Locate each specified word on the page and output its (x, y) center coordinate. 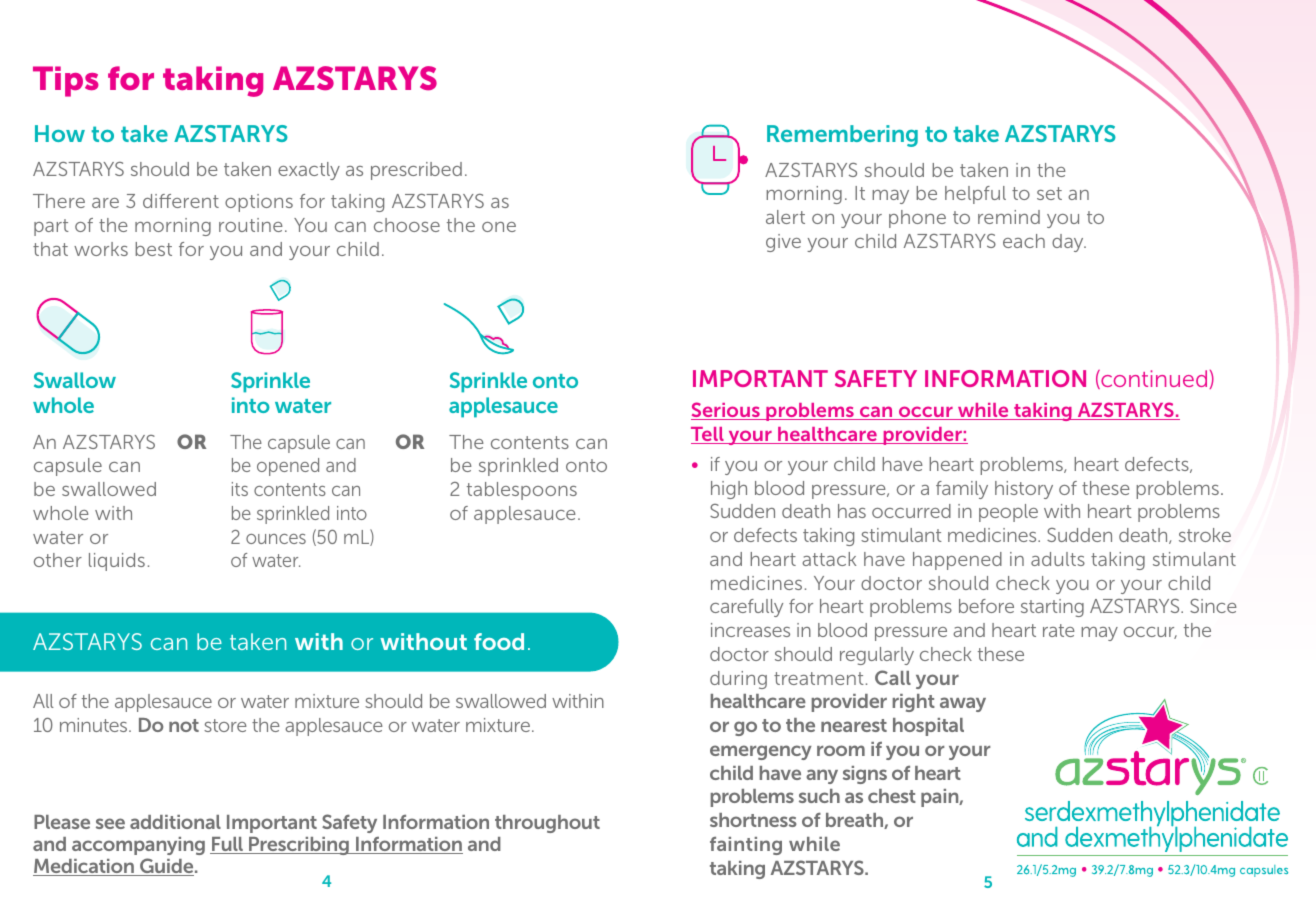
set (1049, 193)
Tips (66, 81)
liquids (117, 562)
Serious (726, 411)
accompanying (138, 846)
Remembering (842, 136)
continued (1153, 379)
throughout (547, 824)
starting (1052, 608)
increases (750, 630)
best (153, 249)
